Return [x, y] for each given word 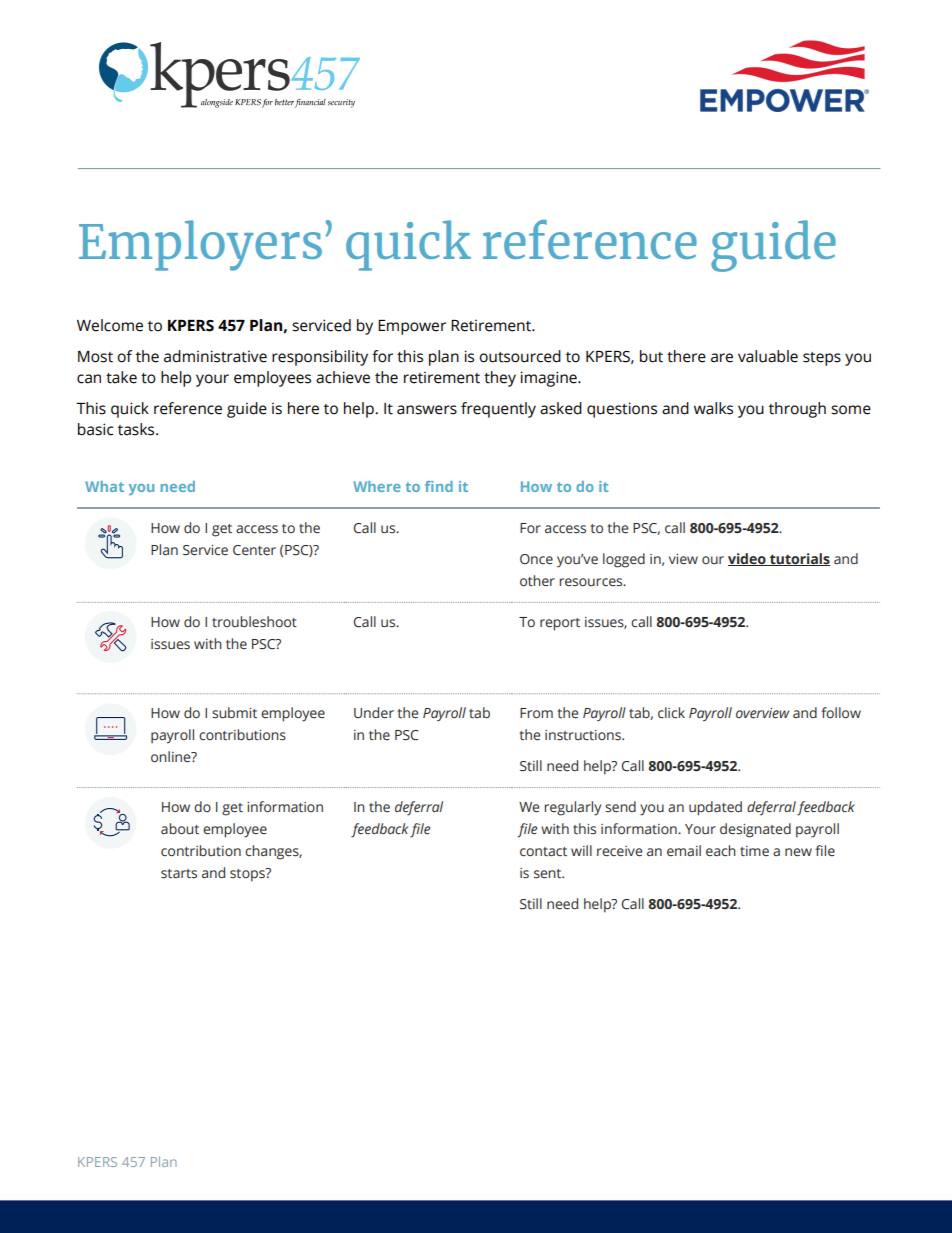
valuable [768, 356]
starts [179, 874]
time [754, 851]
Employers [200, 245]
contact [543, 852]
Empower [412, 327]
